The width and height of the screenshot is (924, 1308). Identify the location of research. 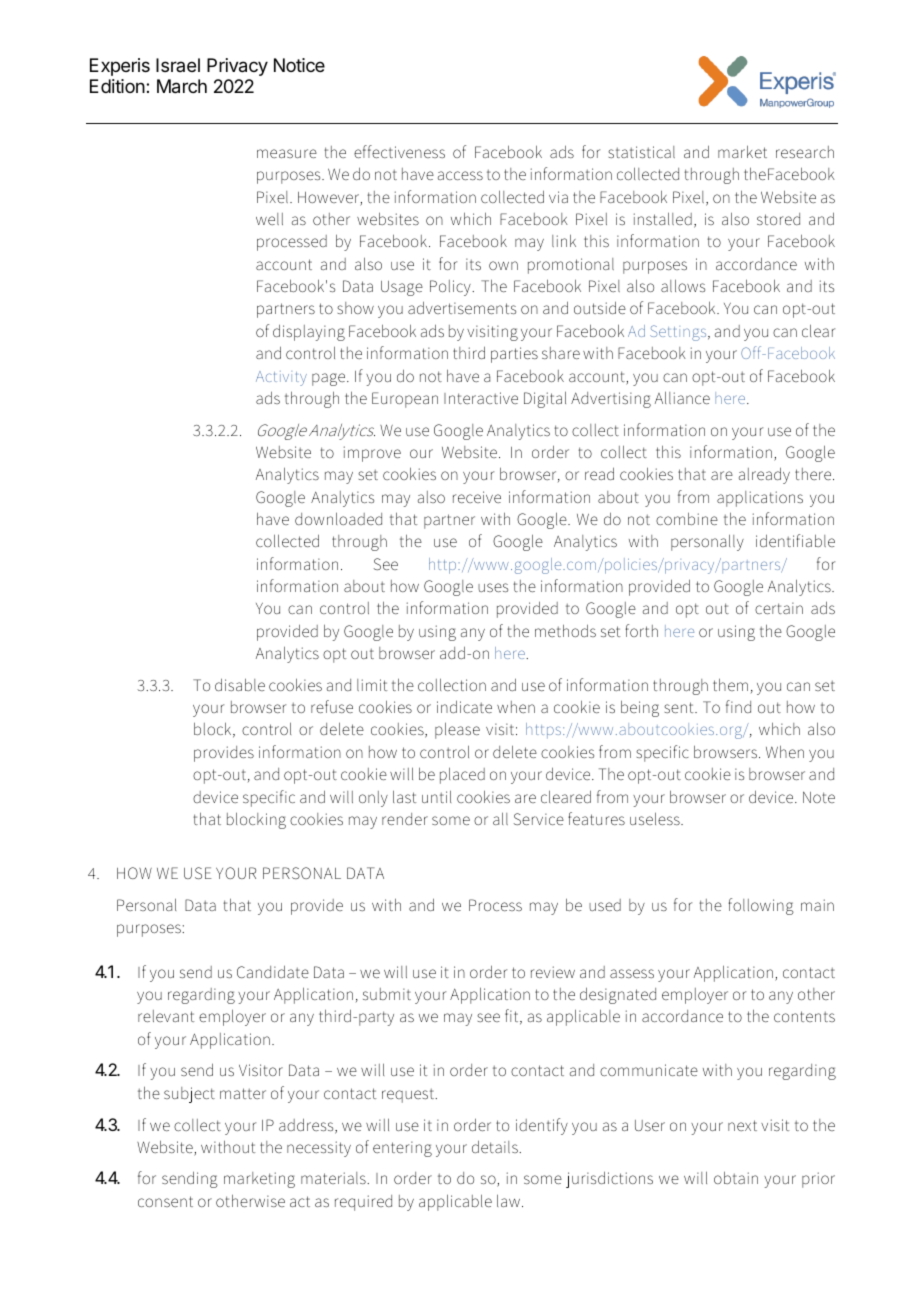
(805, 152).
